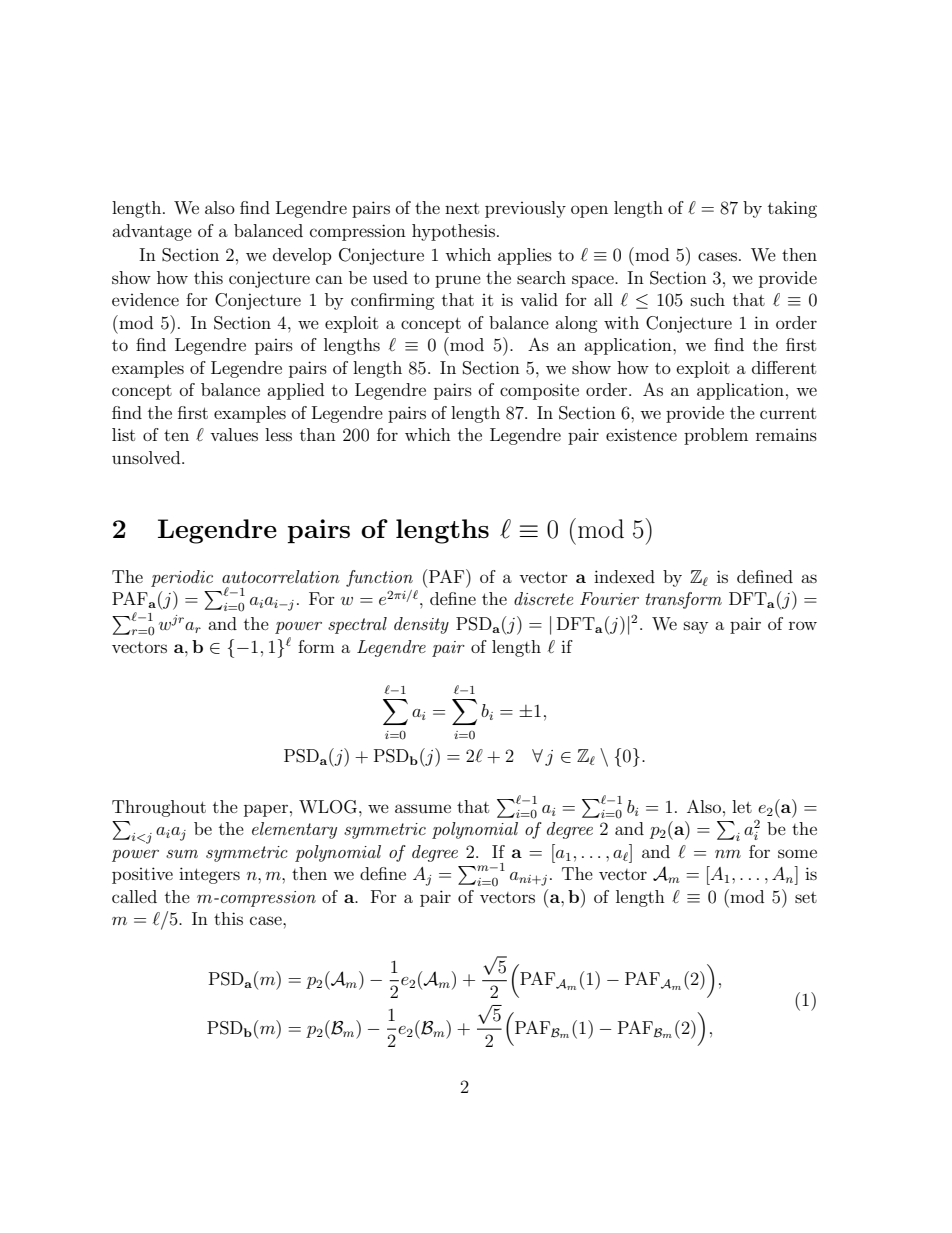  Describe the element at coordinates (209, 875) in the screenshot. I see `integers` at that location.
